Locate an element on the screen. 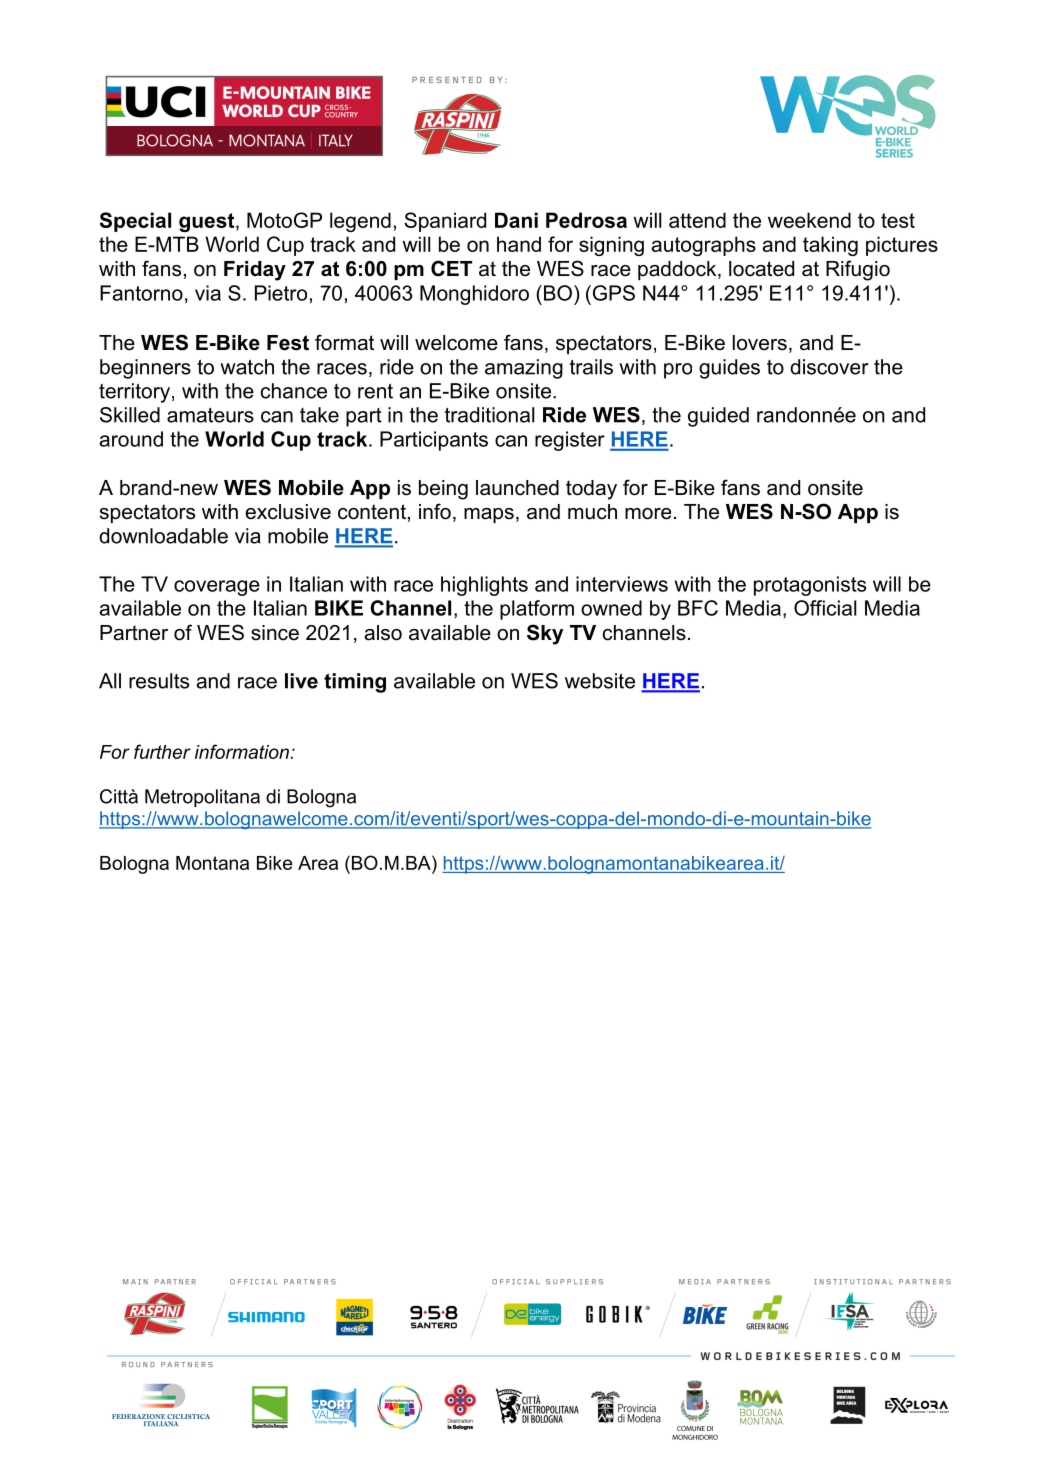 The image size is (1041, 1474). highlights is located at coordinates (484, 586).
